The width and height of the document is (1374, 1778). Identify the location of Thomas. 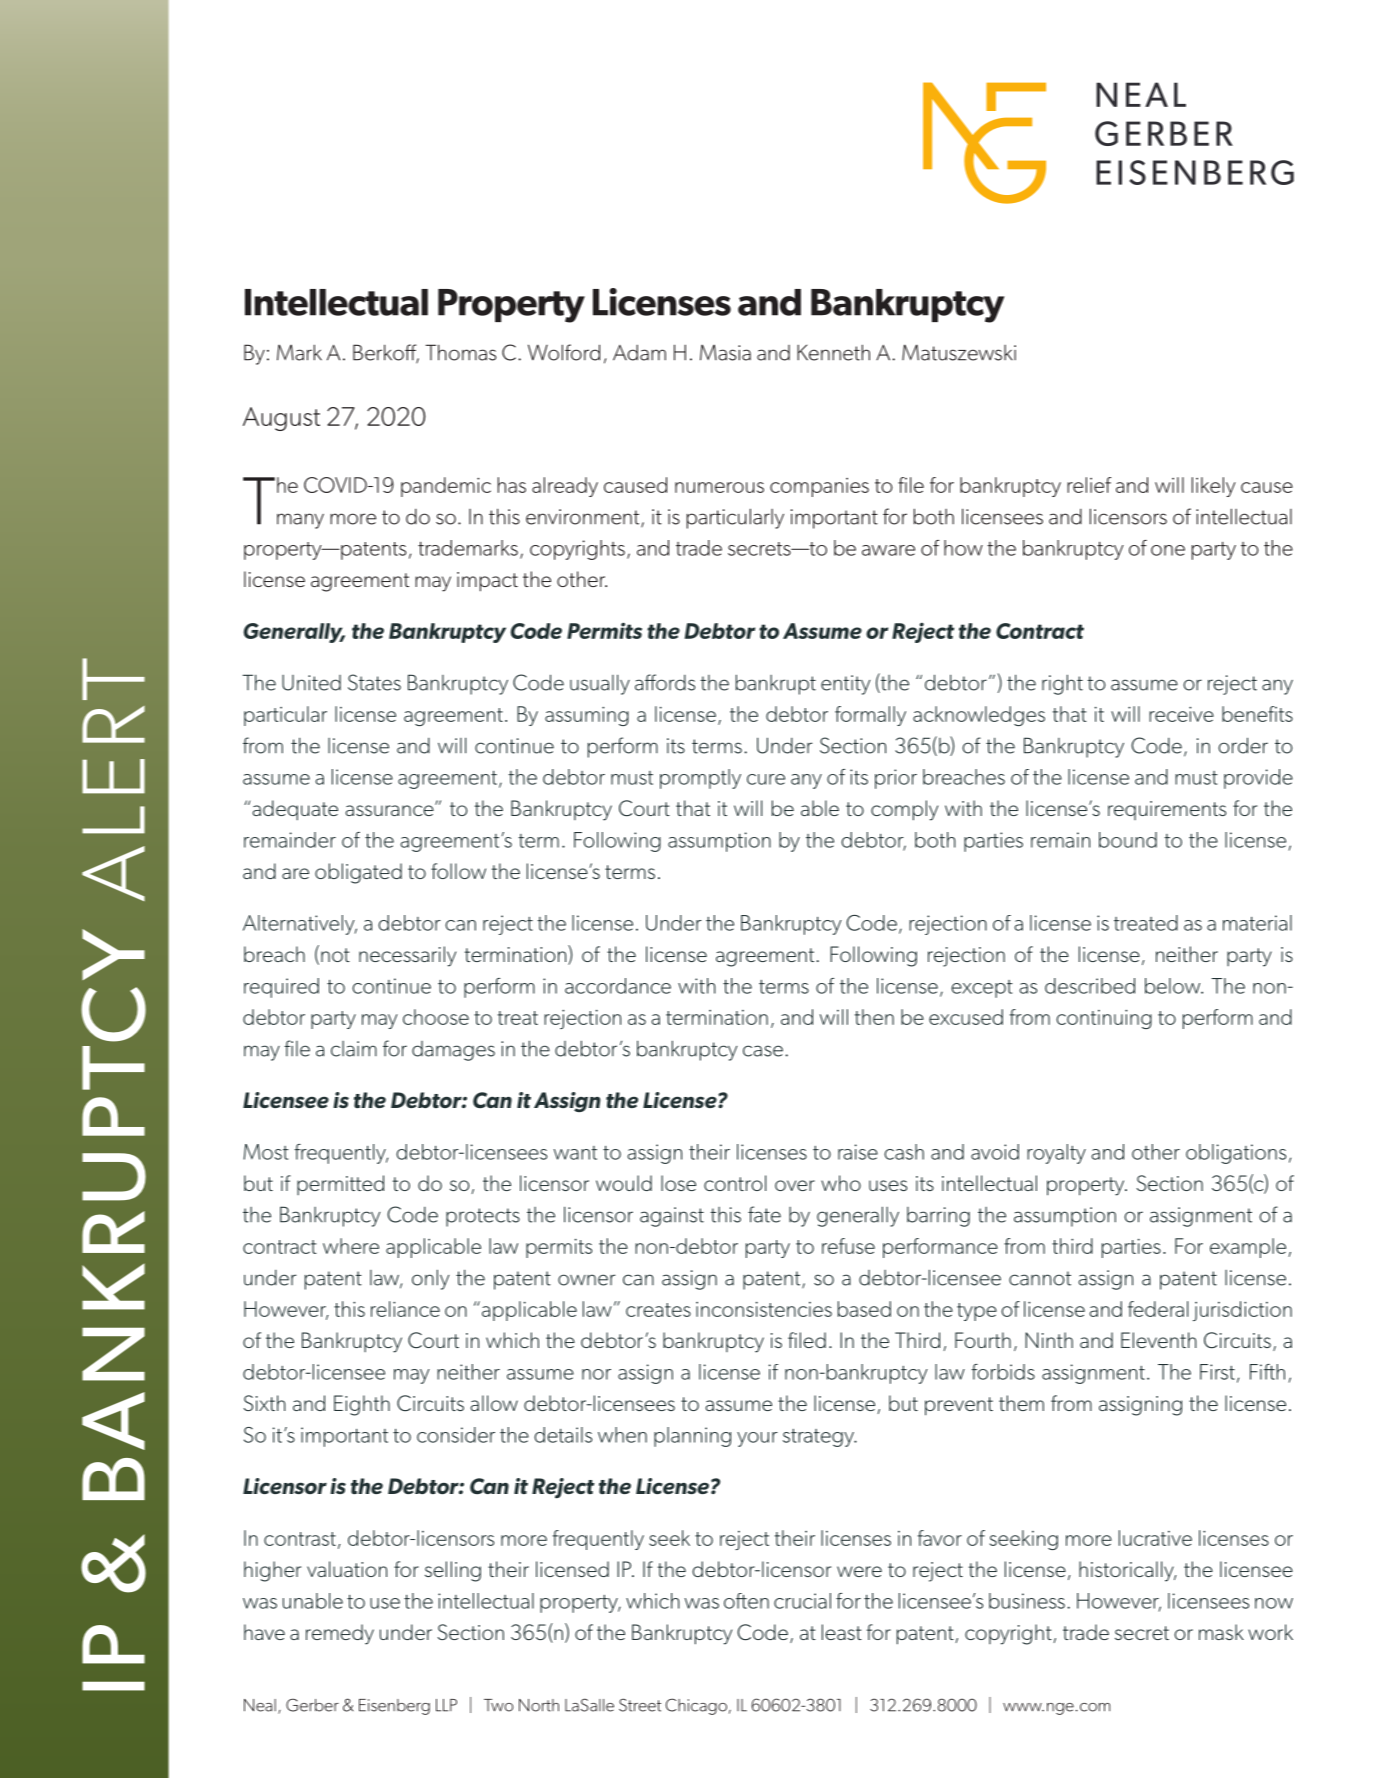
(460, 352).
